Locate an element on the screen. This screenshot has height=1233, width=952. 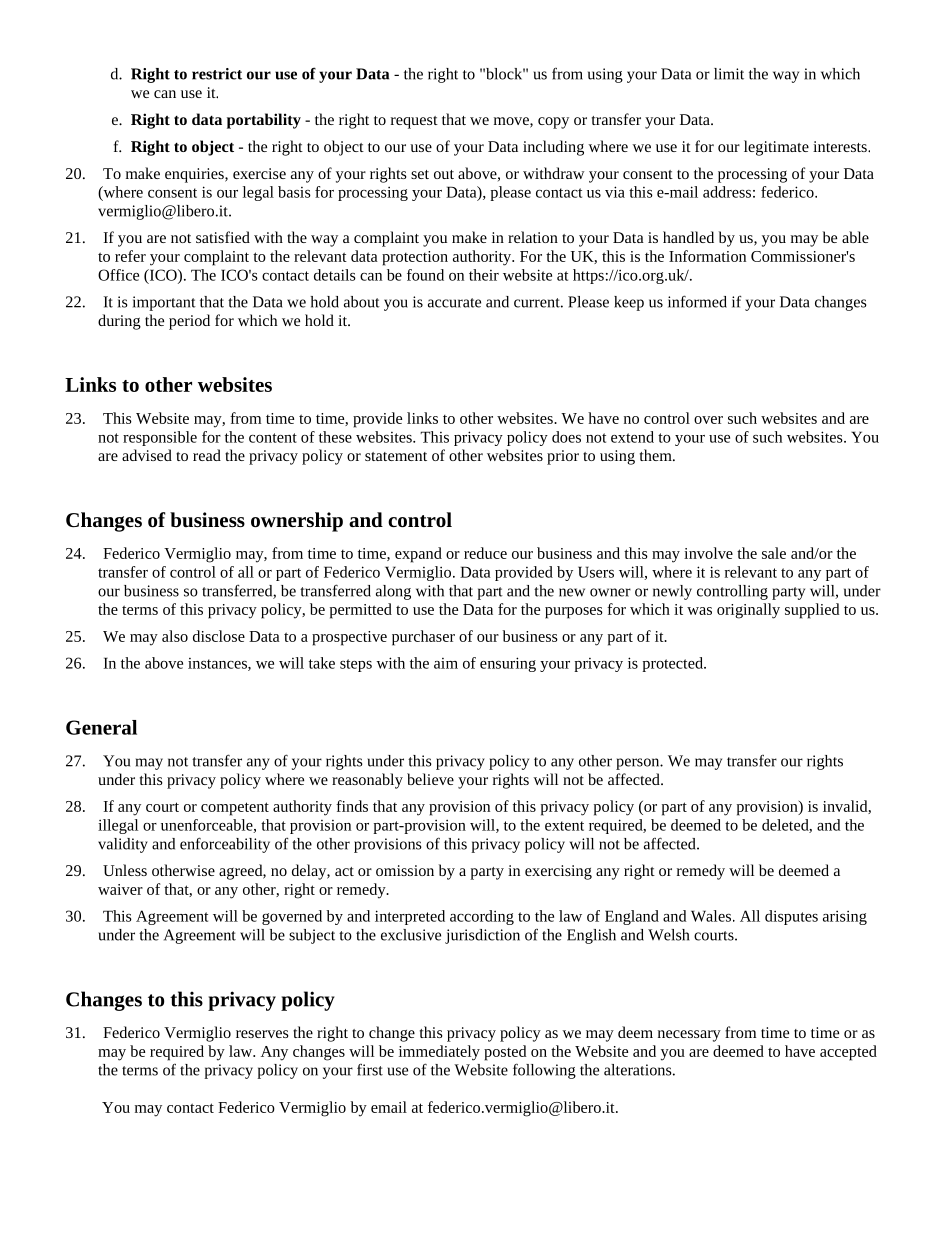
restrict is located at coordinates (217, 74).
